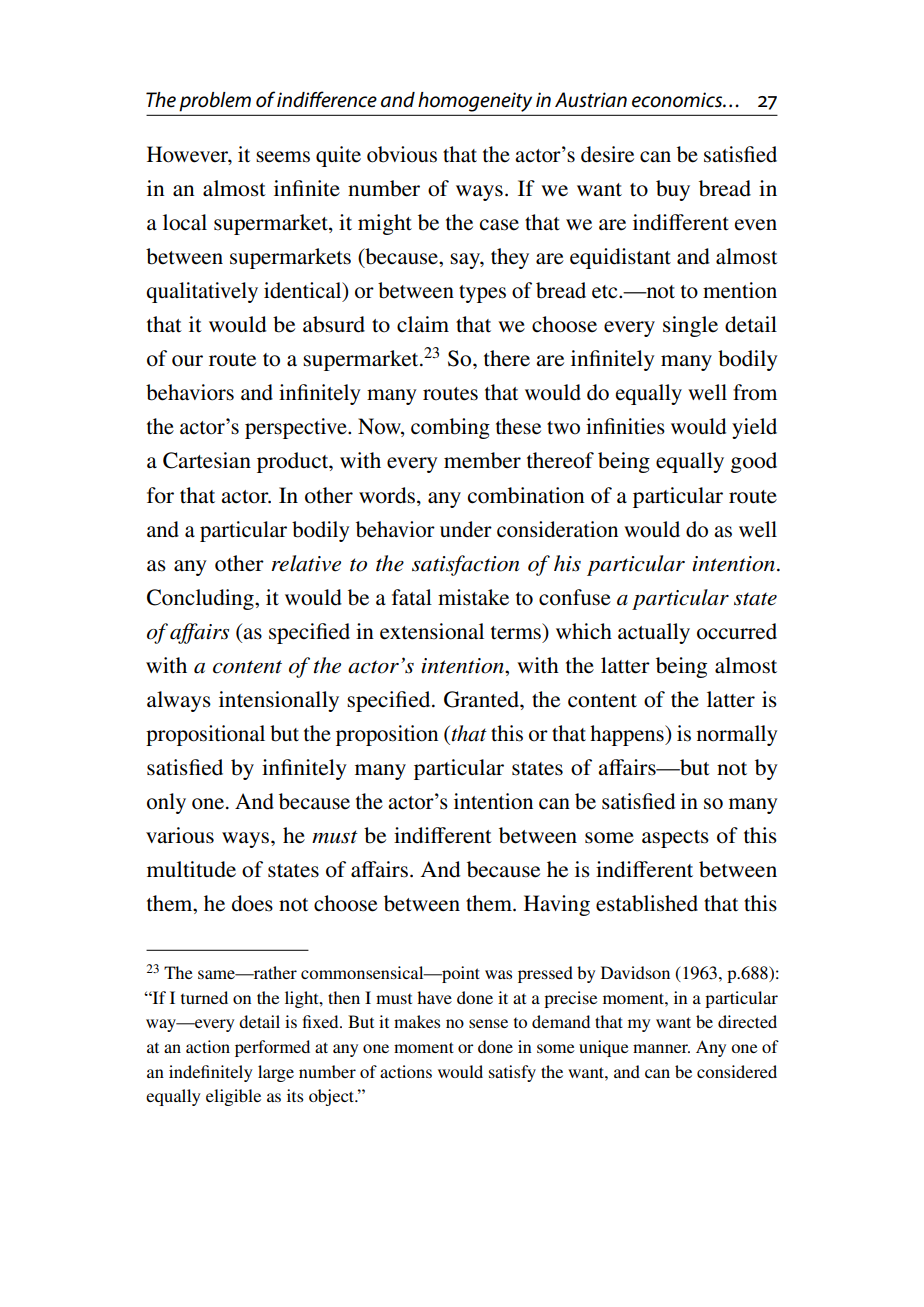  Describe the element at coordinates (215, 102) in the document. I see `problem` at that location.
